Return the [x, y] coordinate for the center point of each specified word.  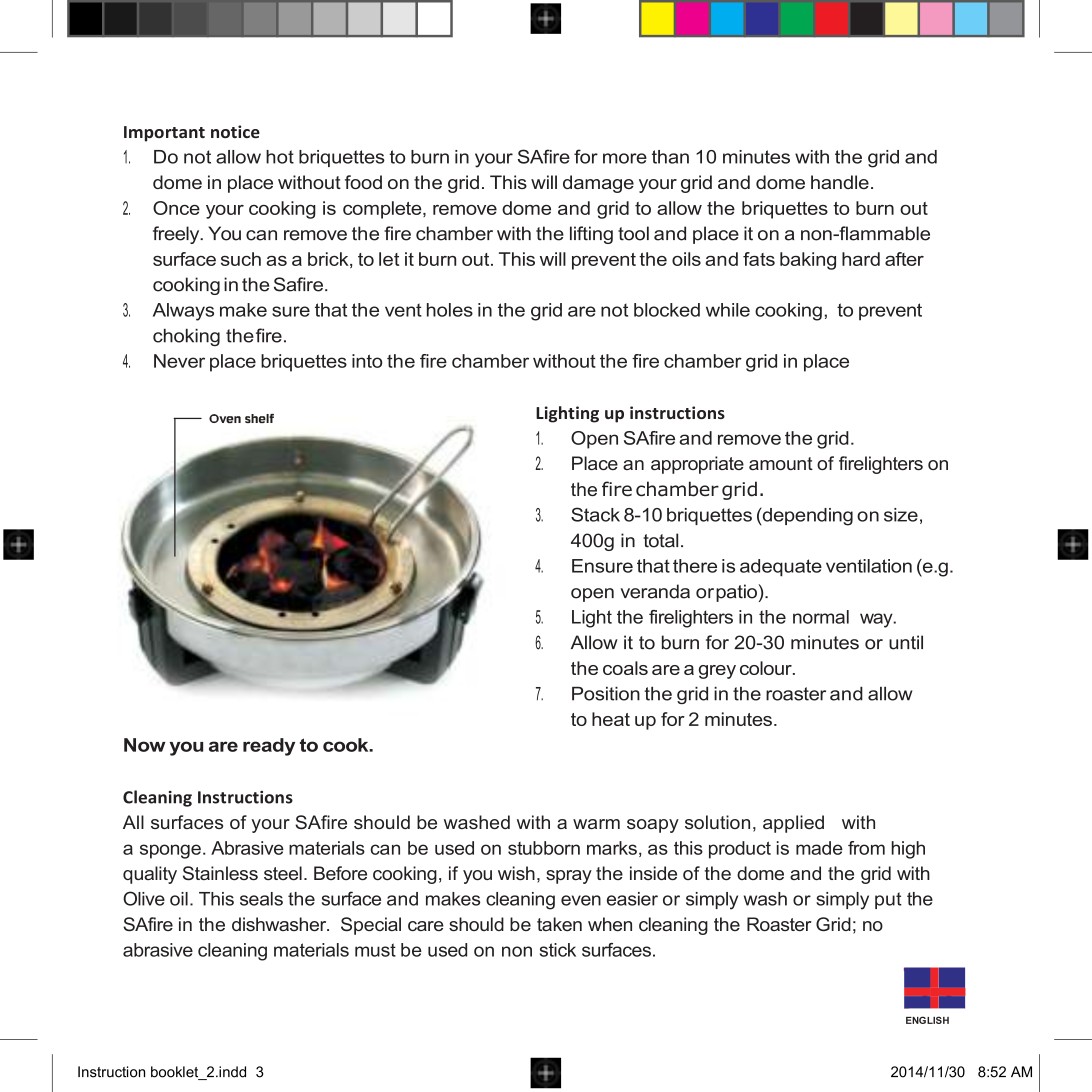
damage [598, 184]
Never [179, 361]
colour [767, 668]
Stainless [220, 873]
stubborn [544, 848]
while [728, 310]
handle [840, 182]
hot [280, 157]
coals [625, 668]
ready [269, 747]
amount [781, 463]
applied [793, 824]
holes [450, 310]
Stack [595, 514]
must [375, 950]
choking [186, 337]
